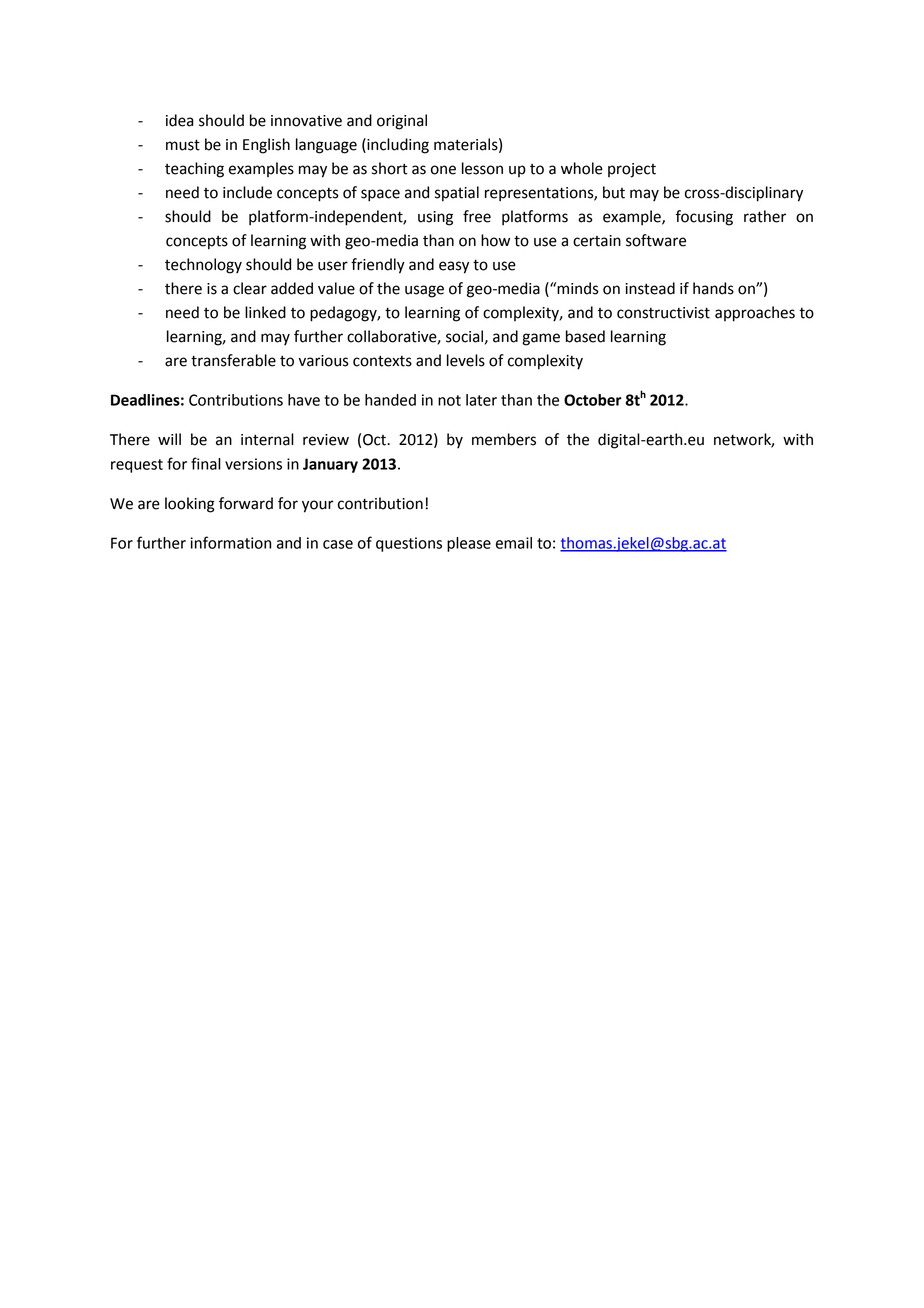 This screenshot has width=924, height=1308. What do you see at coordinates (466, 360) in the screenshot?
I see `levels` at bounding box center [466, 360].
